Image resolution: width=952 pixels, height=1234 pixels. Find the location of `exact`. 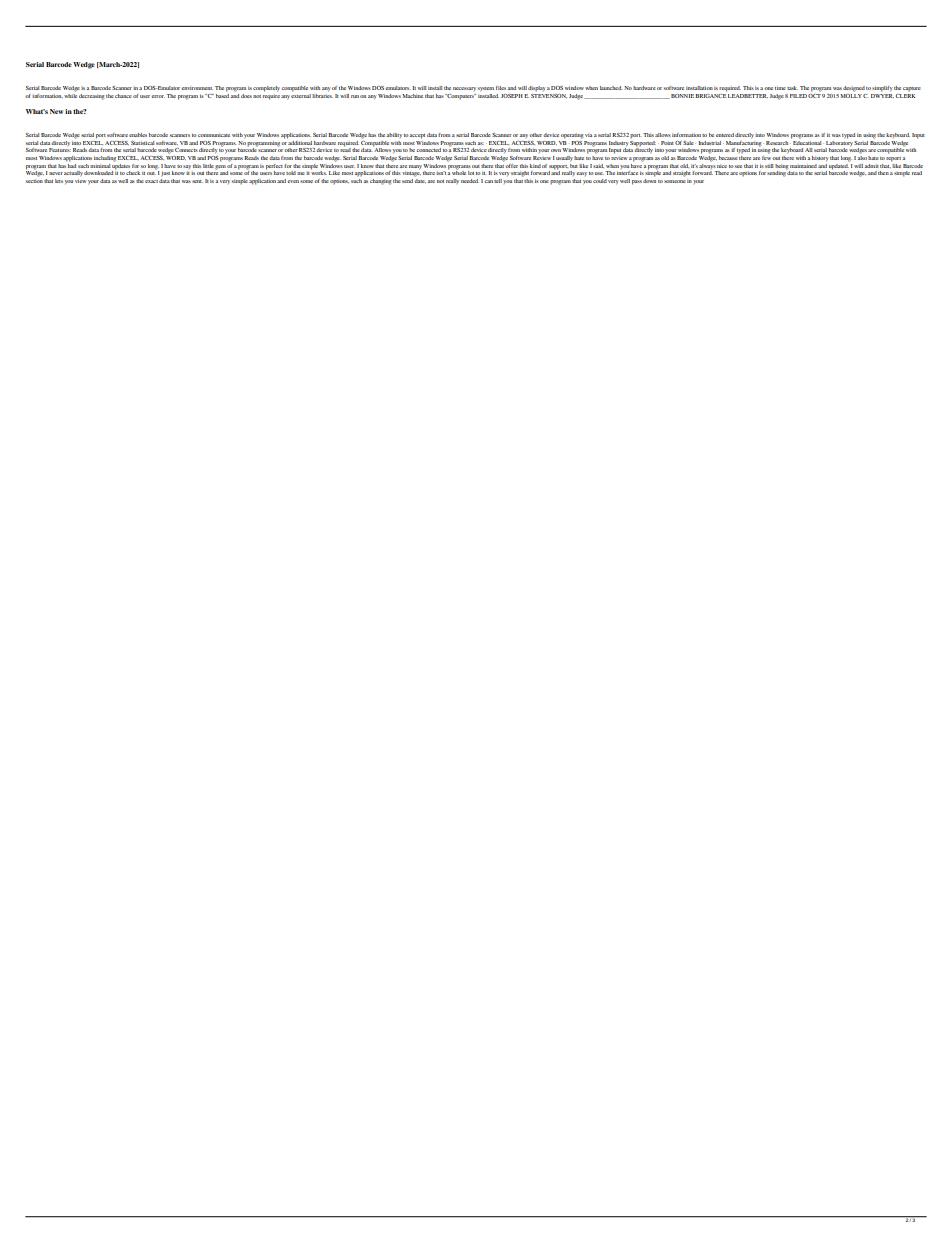

exact is located at coordinates (151, 181).
